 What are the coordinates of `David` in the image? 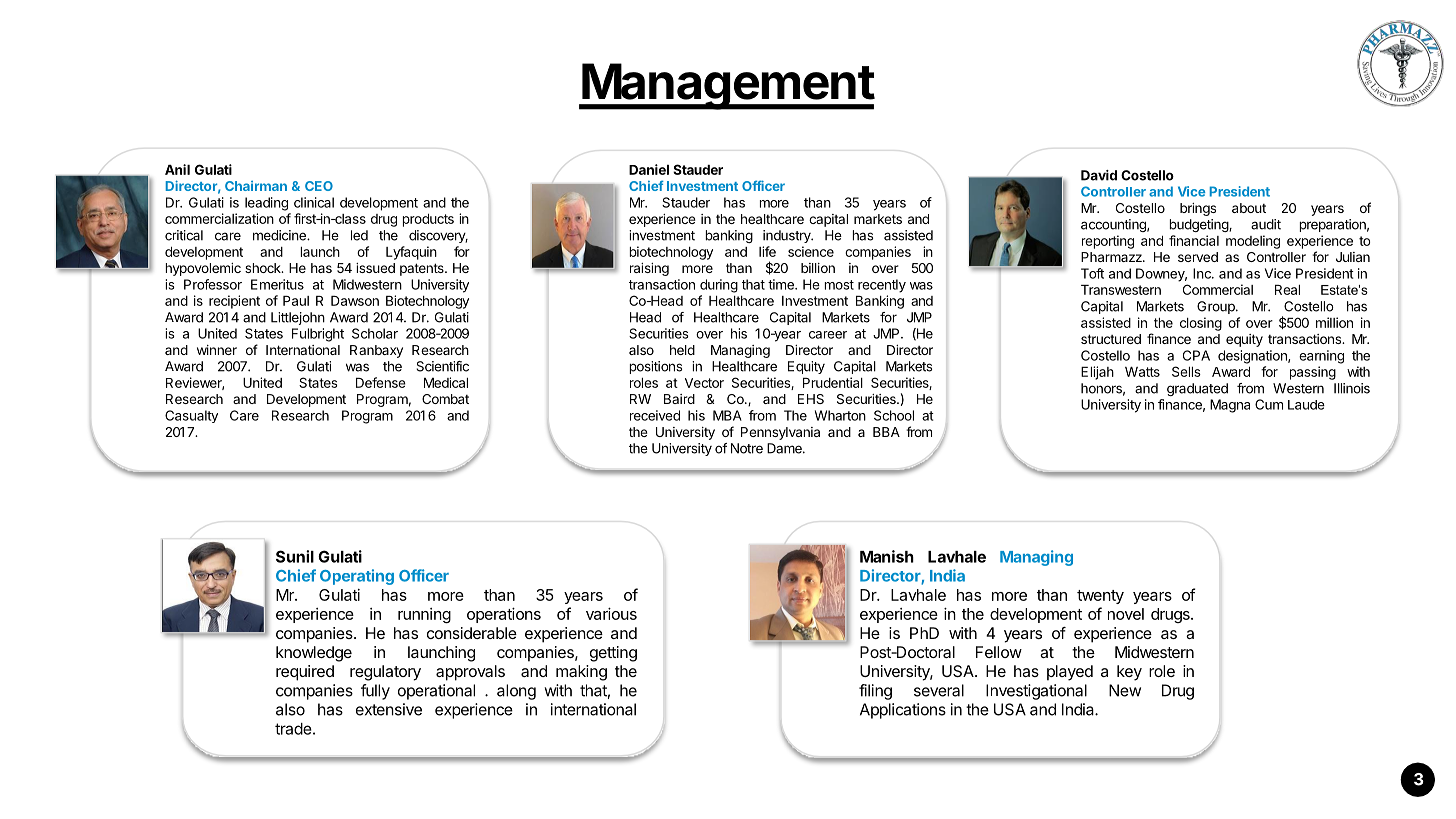 It's located at (1099, 175).
